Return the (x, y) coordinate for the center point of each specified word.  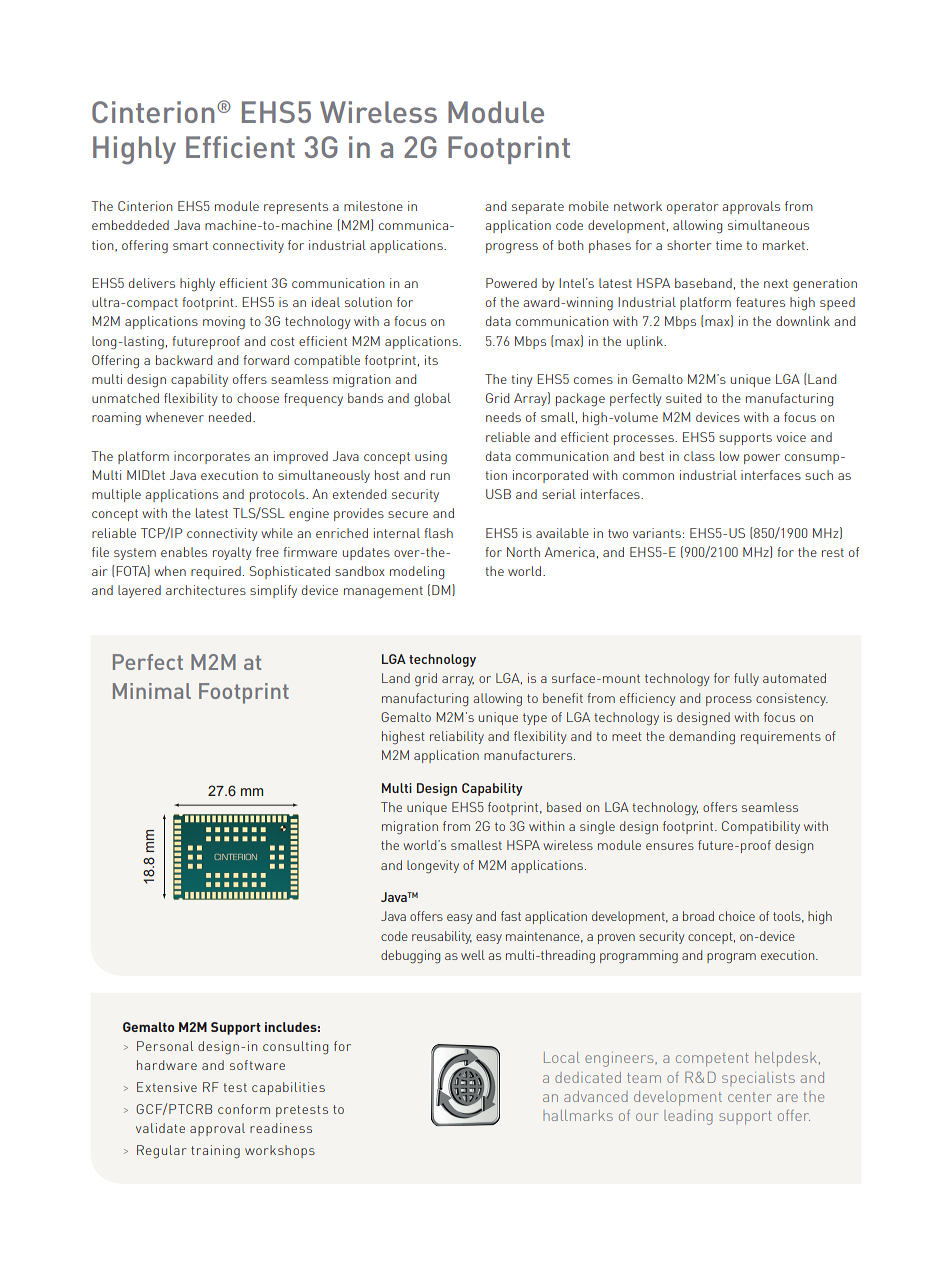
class (699, 456)
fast (511, 916)
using (431, 458)
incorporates (212, 457)
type (535, 719)
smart (190, 245)
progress (512, 248)
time (729, 245)
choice (737, 916)
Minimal (152, 691)
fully (746, 679)
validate (160, 1128)
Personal (165, 1046)
